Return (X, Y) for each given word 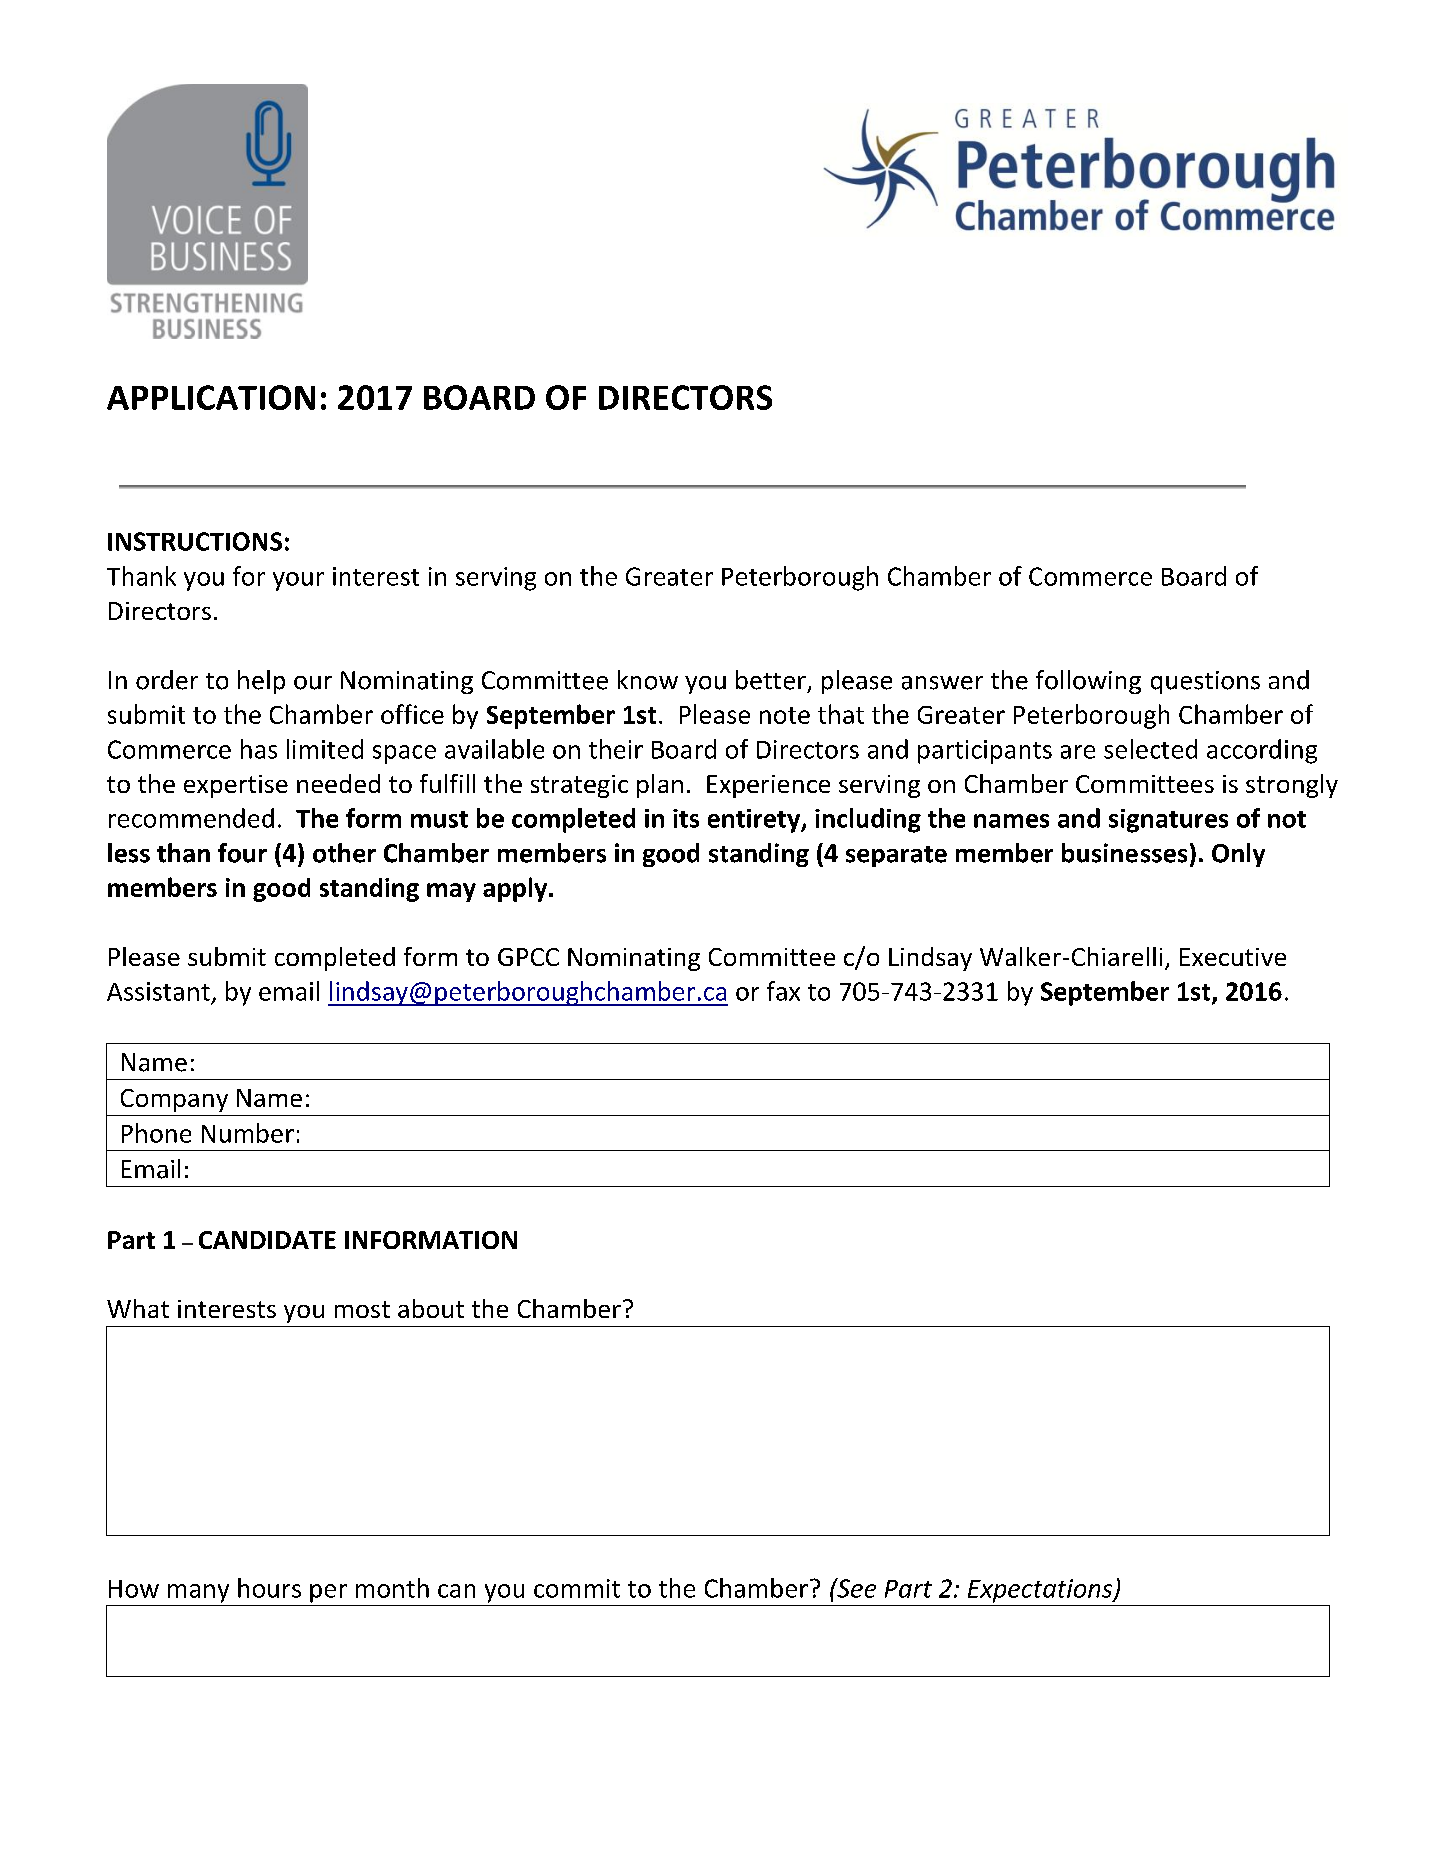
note (785, 715)
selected (1150, 749)
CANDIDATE (267, 1240)
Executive (1233, 957)
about (431, 1308)
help (261, 682)
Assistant (158, 991)
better (771, 680)
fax (783, 991)
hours (269, 1588)
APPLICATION (211, 397)
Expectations (1041, 1591)
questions (1205, 682)
